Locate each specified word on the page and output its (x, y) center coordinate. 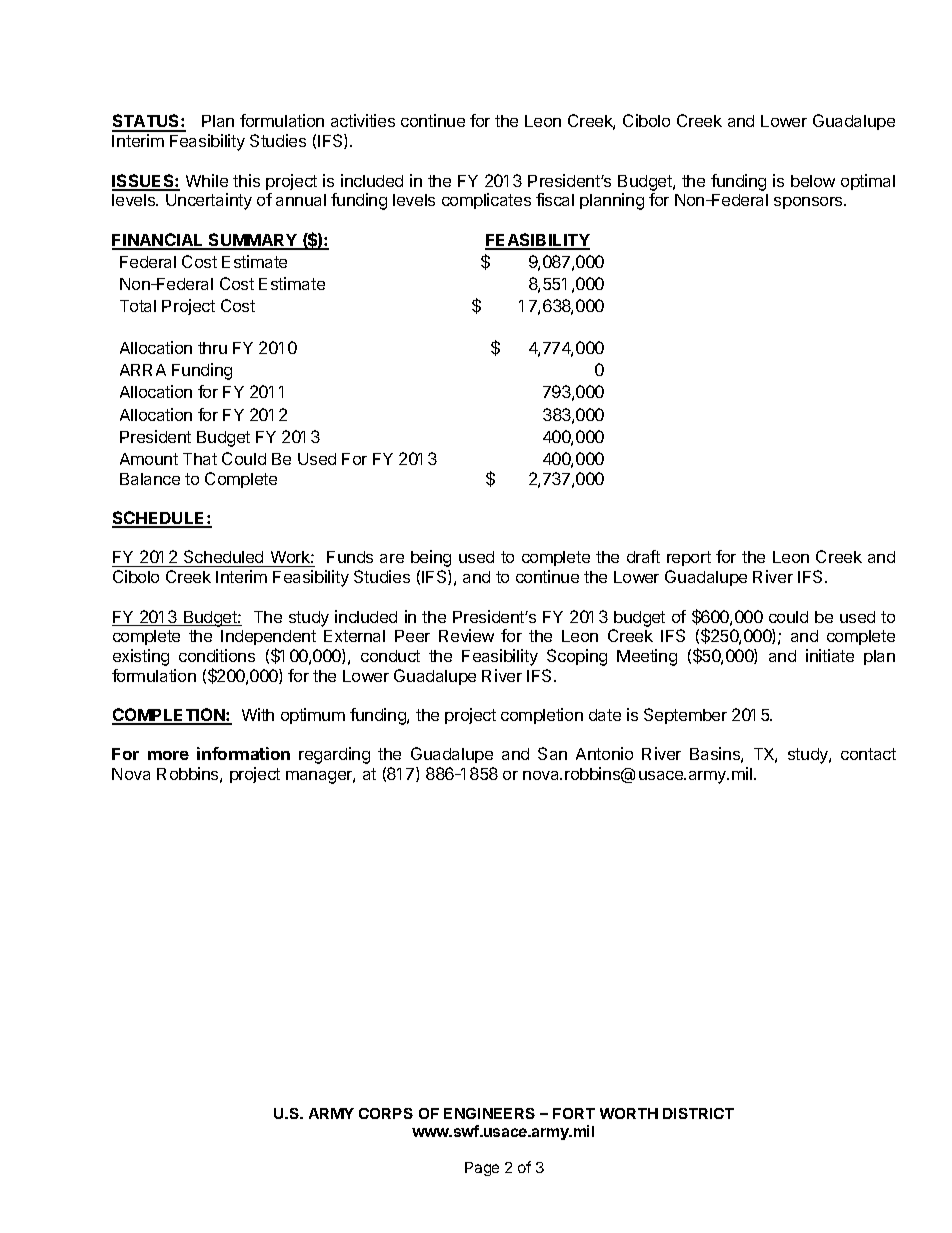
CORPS (386, 1113)
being (431, 558)
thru (212, 348)
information (243, 753)
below (813, 181)
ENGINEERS (489, 1113)
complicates (486, 201)
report (689, 558)
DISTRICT (698, 1113)
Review (466, 635)
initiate (830, 655)
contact (868, 754)
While (207, 180)
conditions (217, 655)
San (552, 753)
